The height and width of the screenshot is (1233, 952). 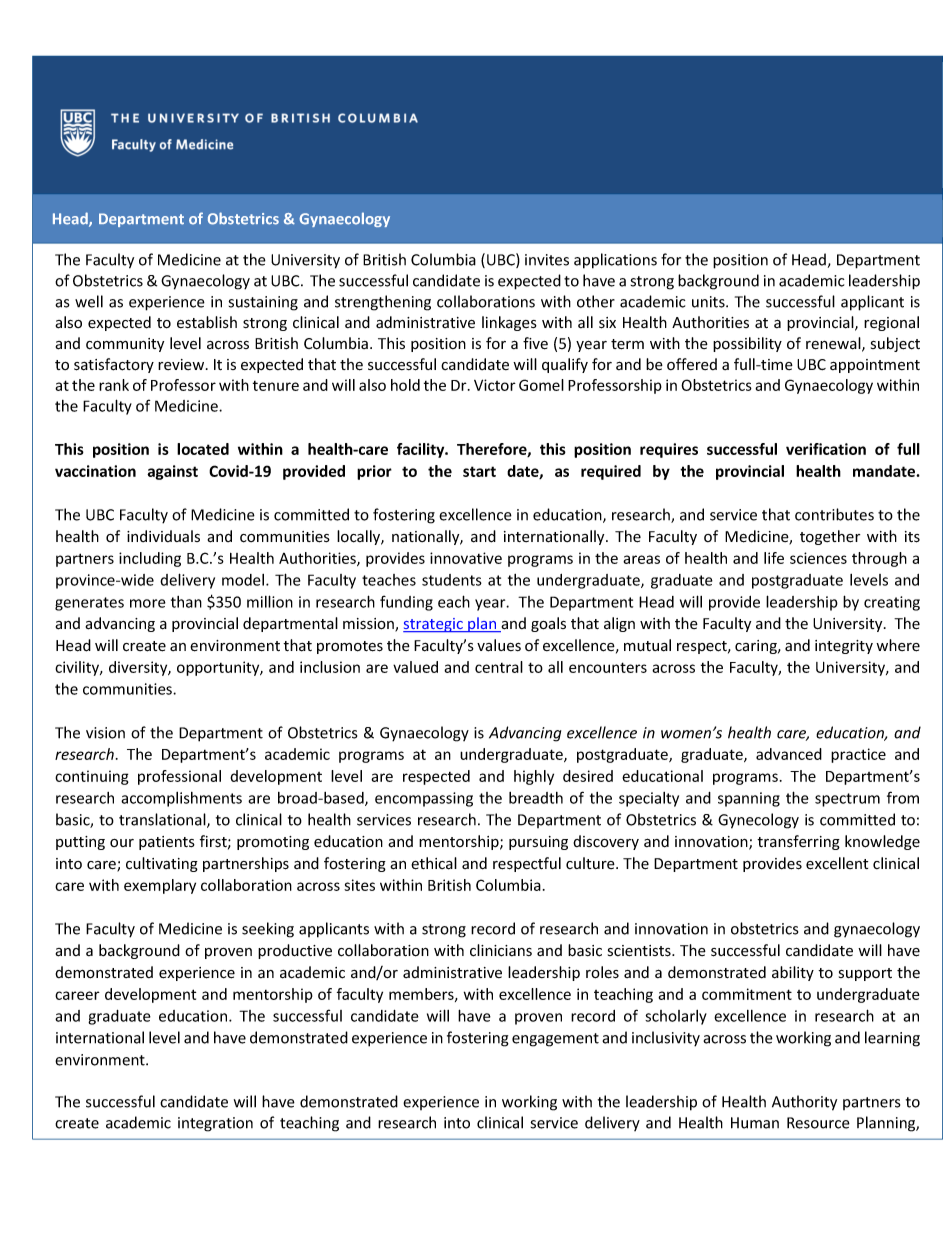 I want to click on linkages, so click(x=509, y=323).
